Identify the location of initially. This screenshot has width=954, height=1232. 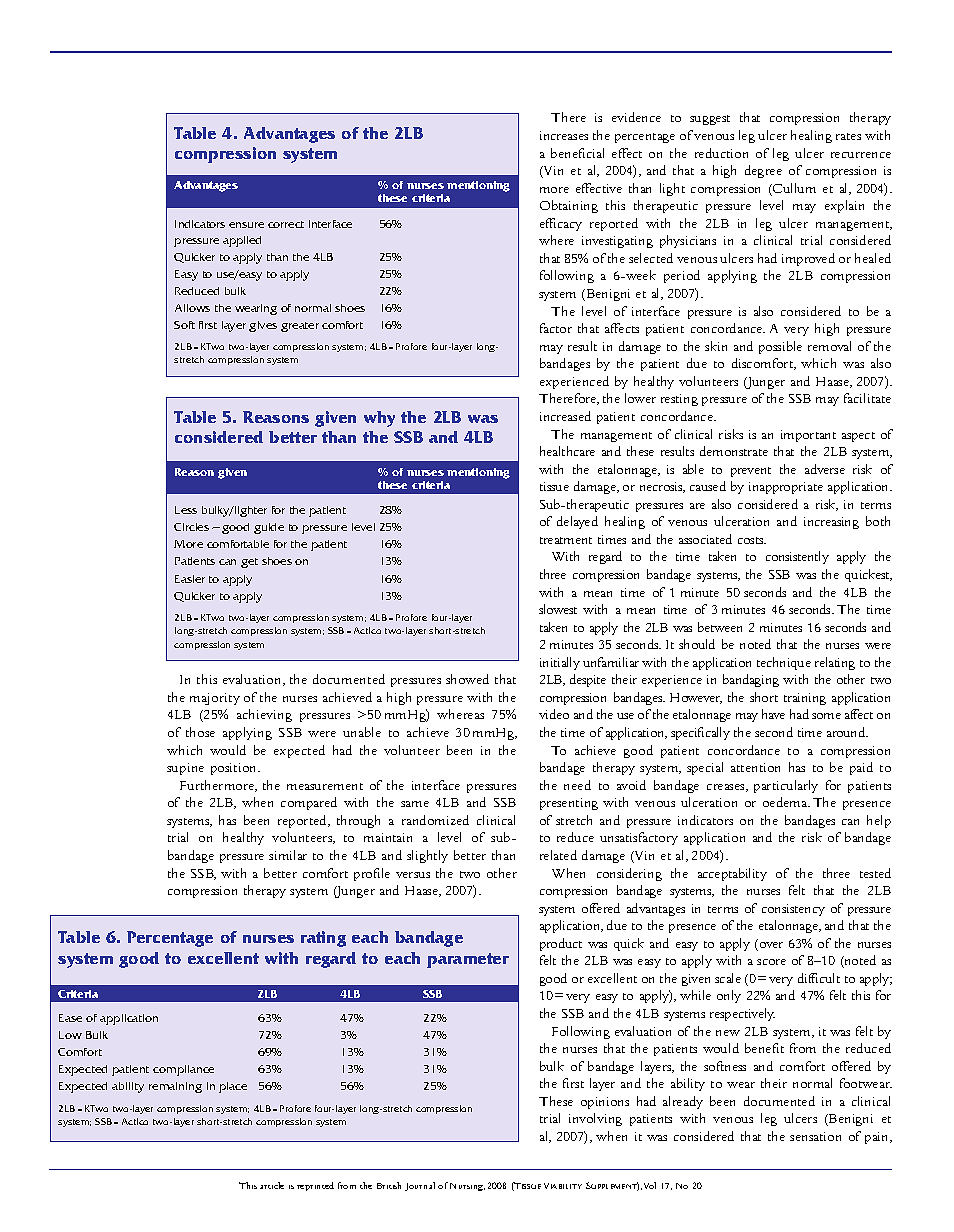
(560, 663).
